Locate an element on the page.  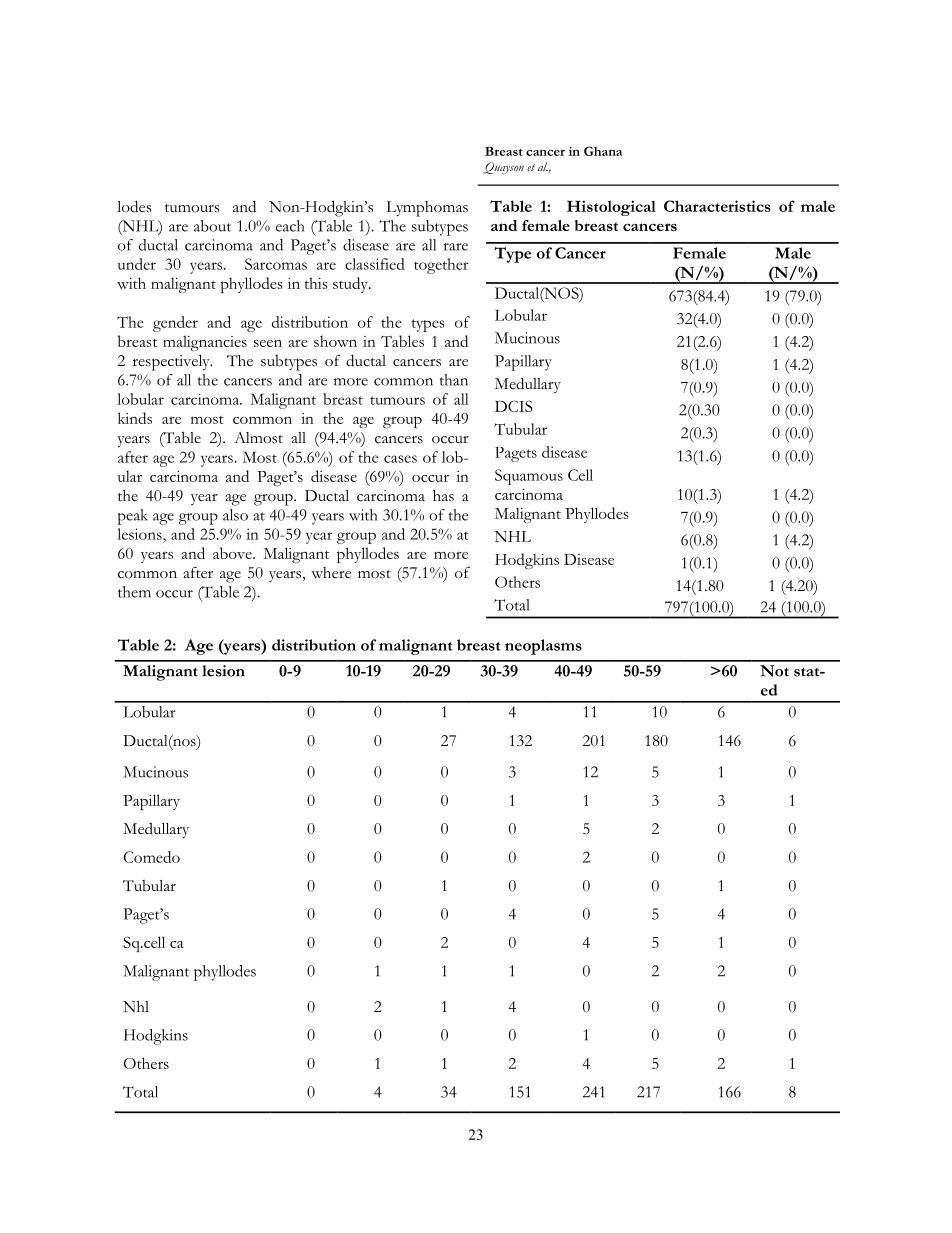
Sarcomas is located at coordinates (276, 264).
